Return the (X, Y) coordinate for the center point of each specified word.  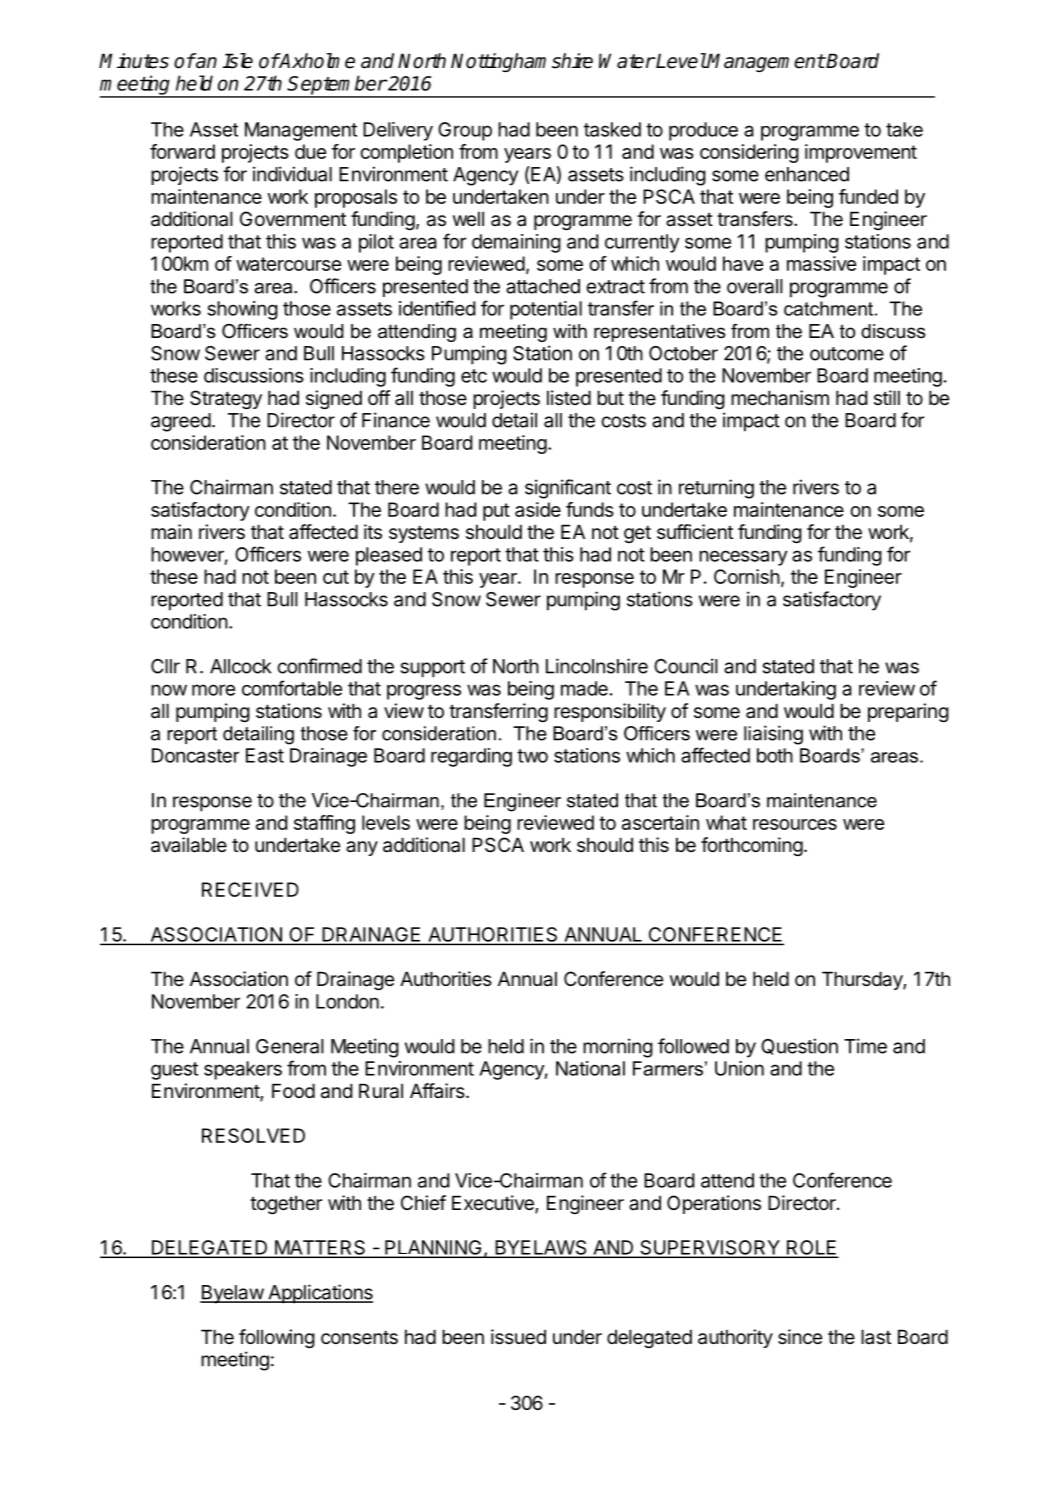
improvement (861, 153)
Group (465, 131)
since (800, 1337)
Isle (238, 61)
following (277, 1338)
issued (518, 1337)
